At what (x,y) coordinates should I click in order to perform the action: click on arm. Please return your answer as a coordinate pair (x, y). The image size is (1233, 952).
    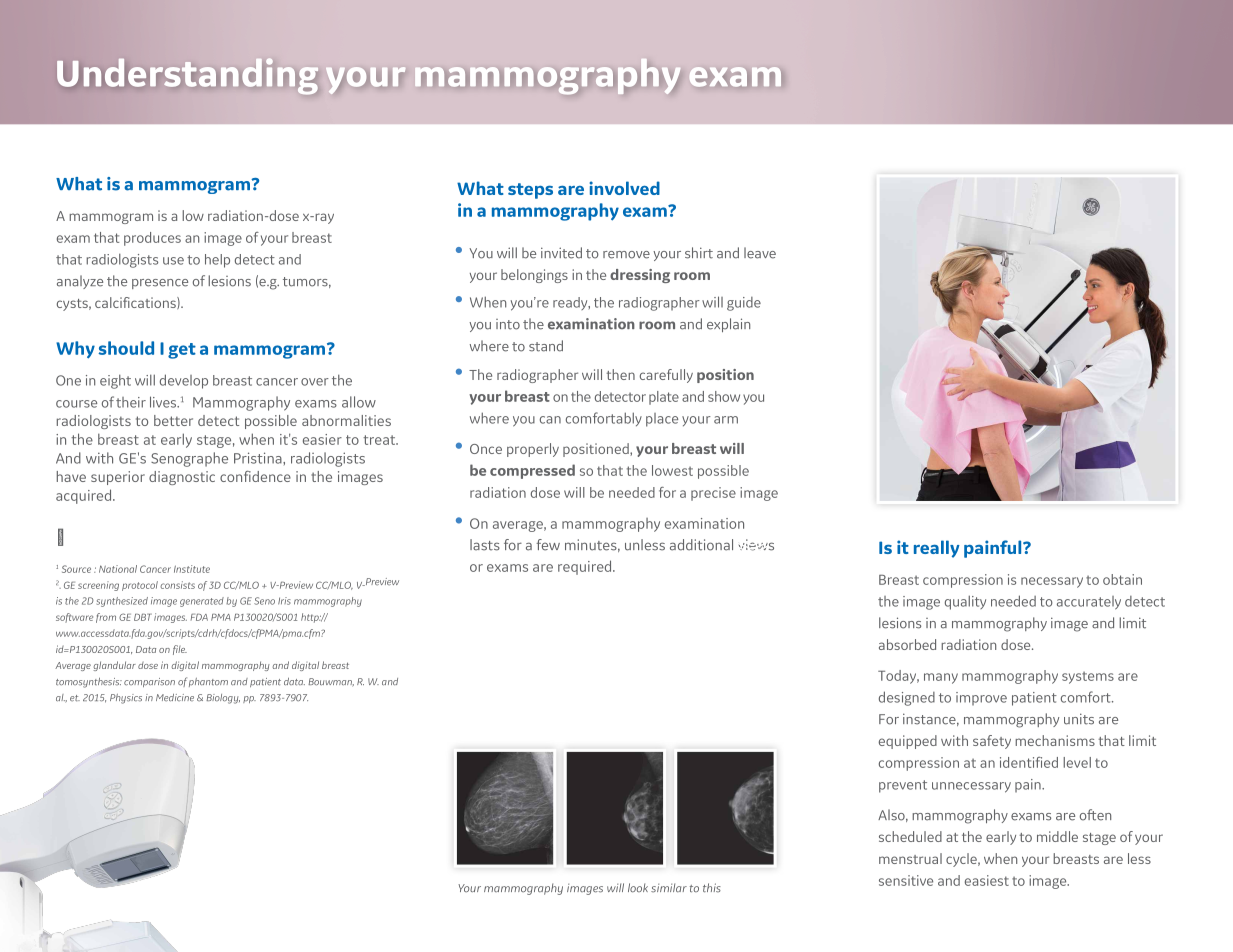
    Looking at the image, I should click on (726, 420).
